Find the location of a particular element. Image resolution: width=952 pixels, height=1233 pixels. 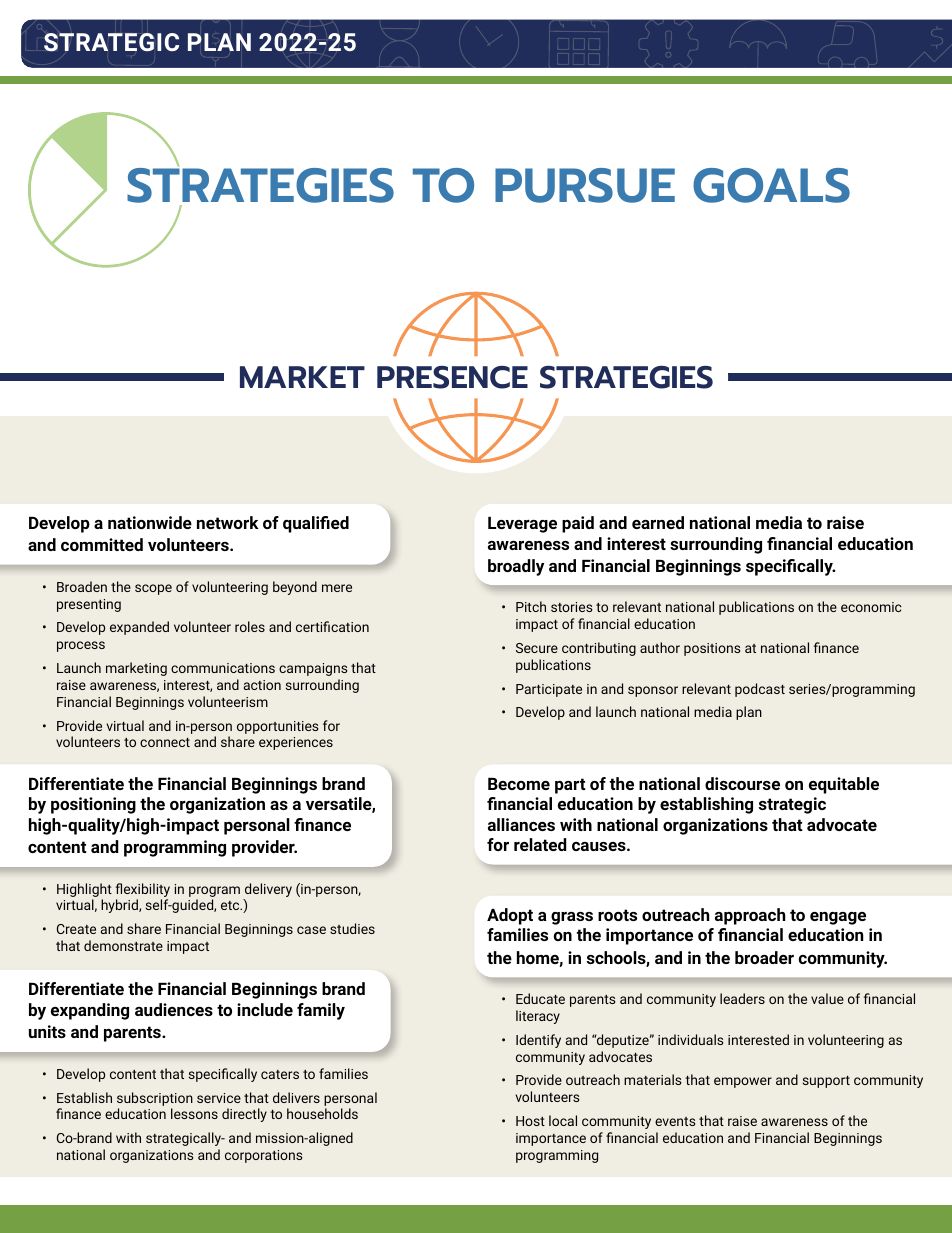

nationwide is located at coordinates (150, 522).
